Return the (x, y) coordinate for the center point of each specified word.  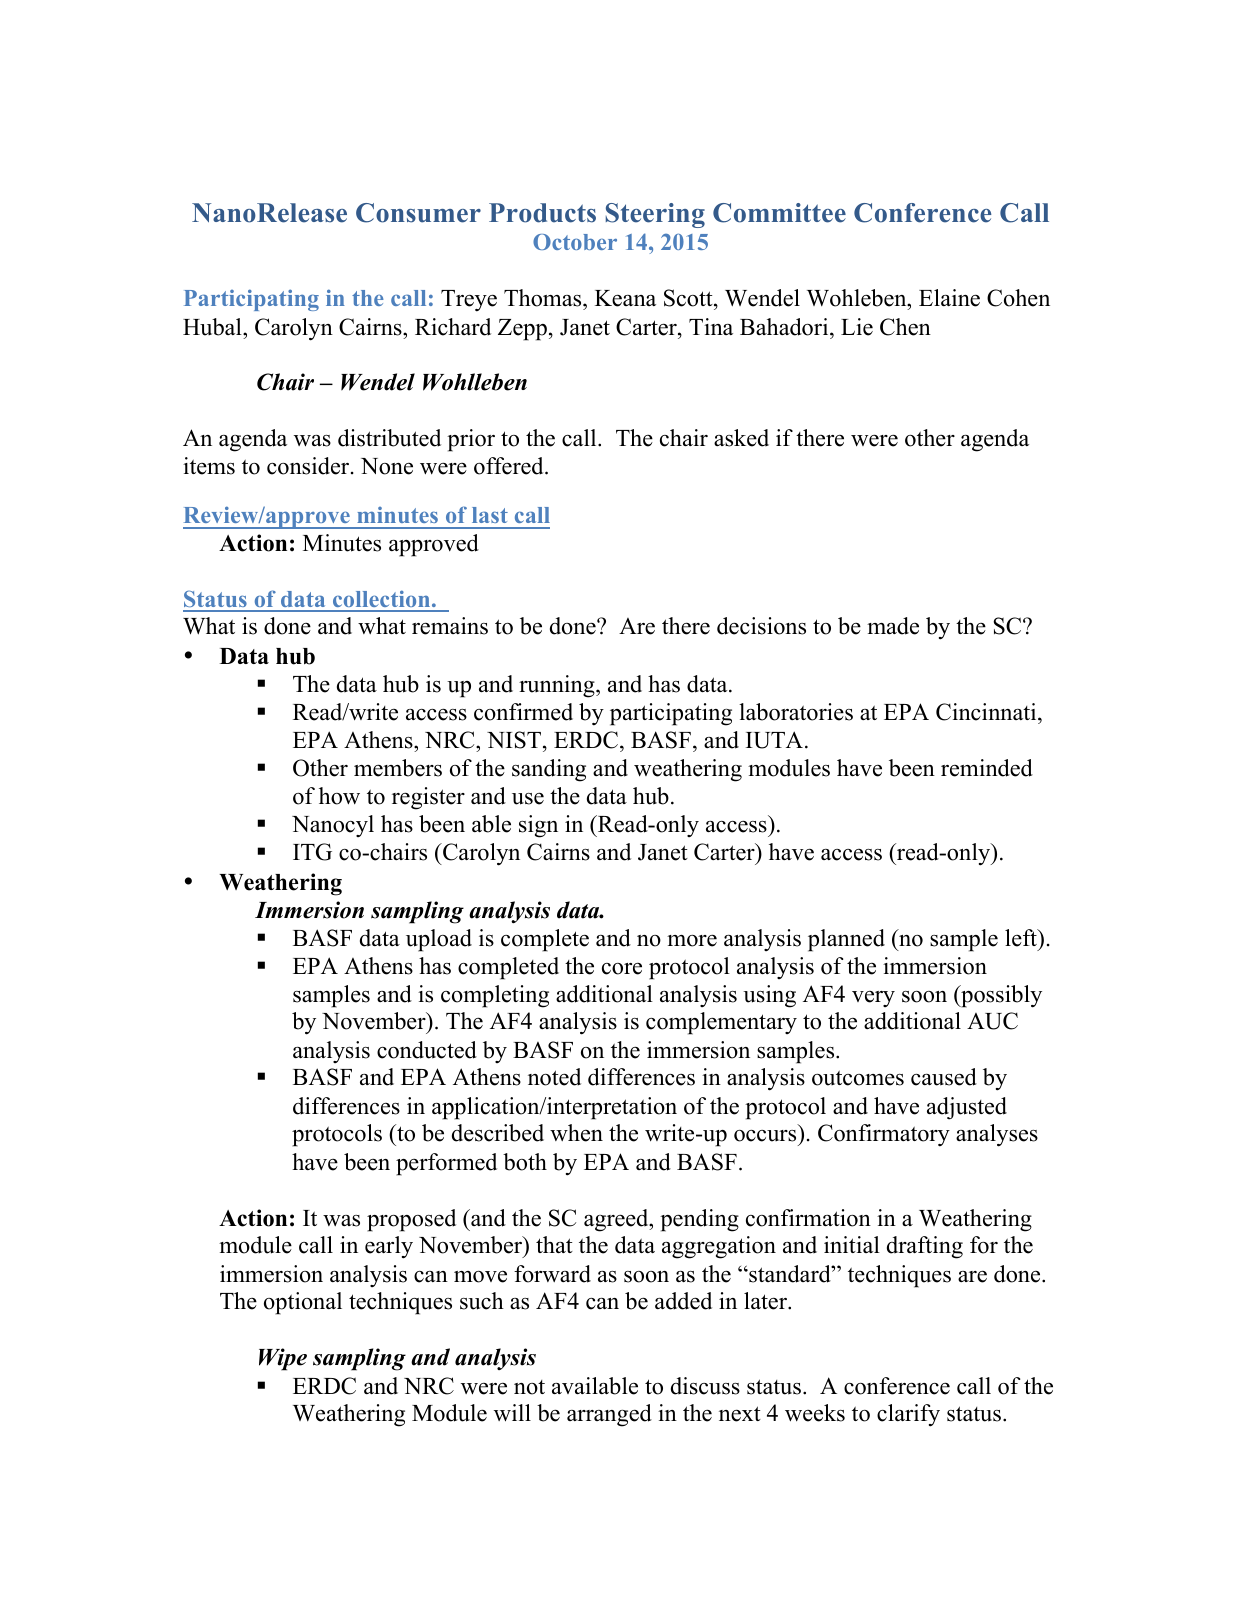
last (490, 515)
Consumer (418, 213)
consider (309, 466)
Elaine (949, 298)
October (575, 242)
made (893, 626)
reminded (987, 768)
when (576, 1133)
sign (538, 826)
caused (944, 1077)
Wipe (283, 1359)
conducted (427, 1050)
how (339, 796)
